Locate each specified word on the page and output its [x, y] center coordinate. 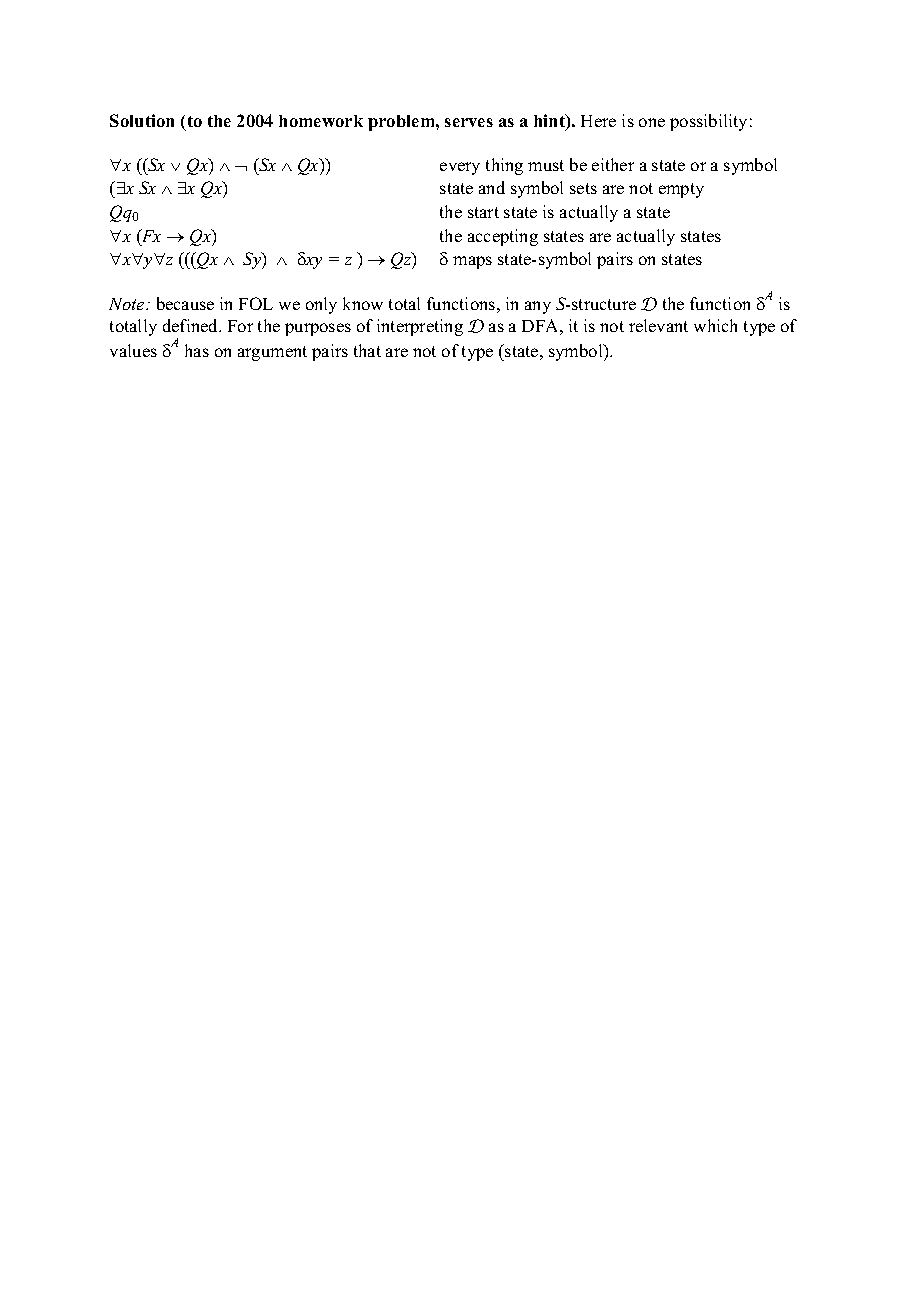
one [652, 122]
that [367, 350]
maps [472, 262]
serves [469, 122]
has [197, 350]
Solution [142, 120]
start [483, 212]
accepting [503, 237]
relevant [658, 325]
